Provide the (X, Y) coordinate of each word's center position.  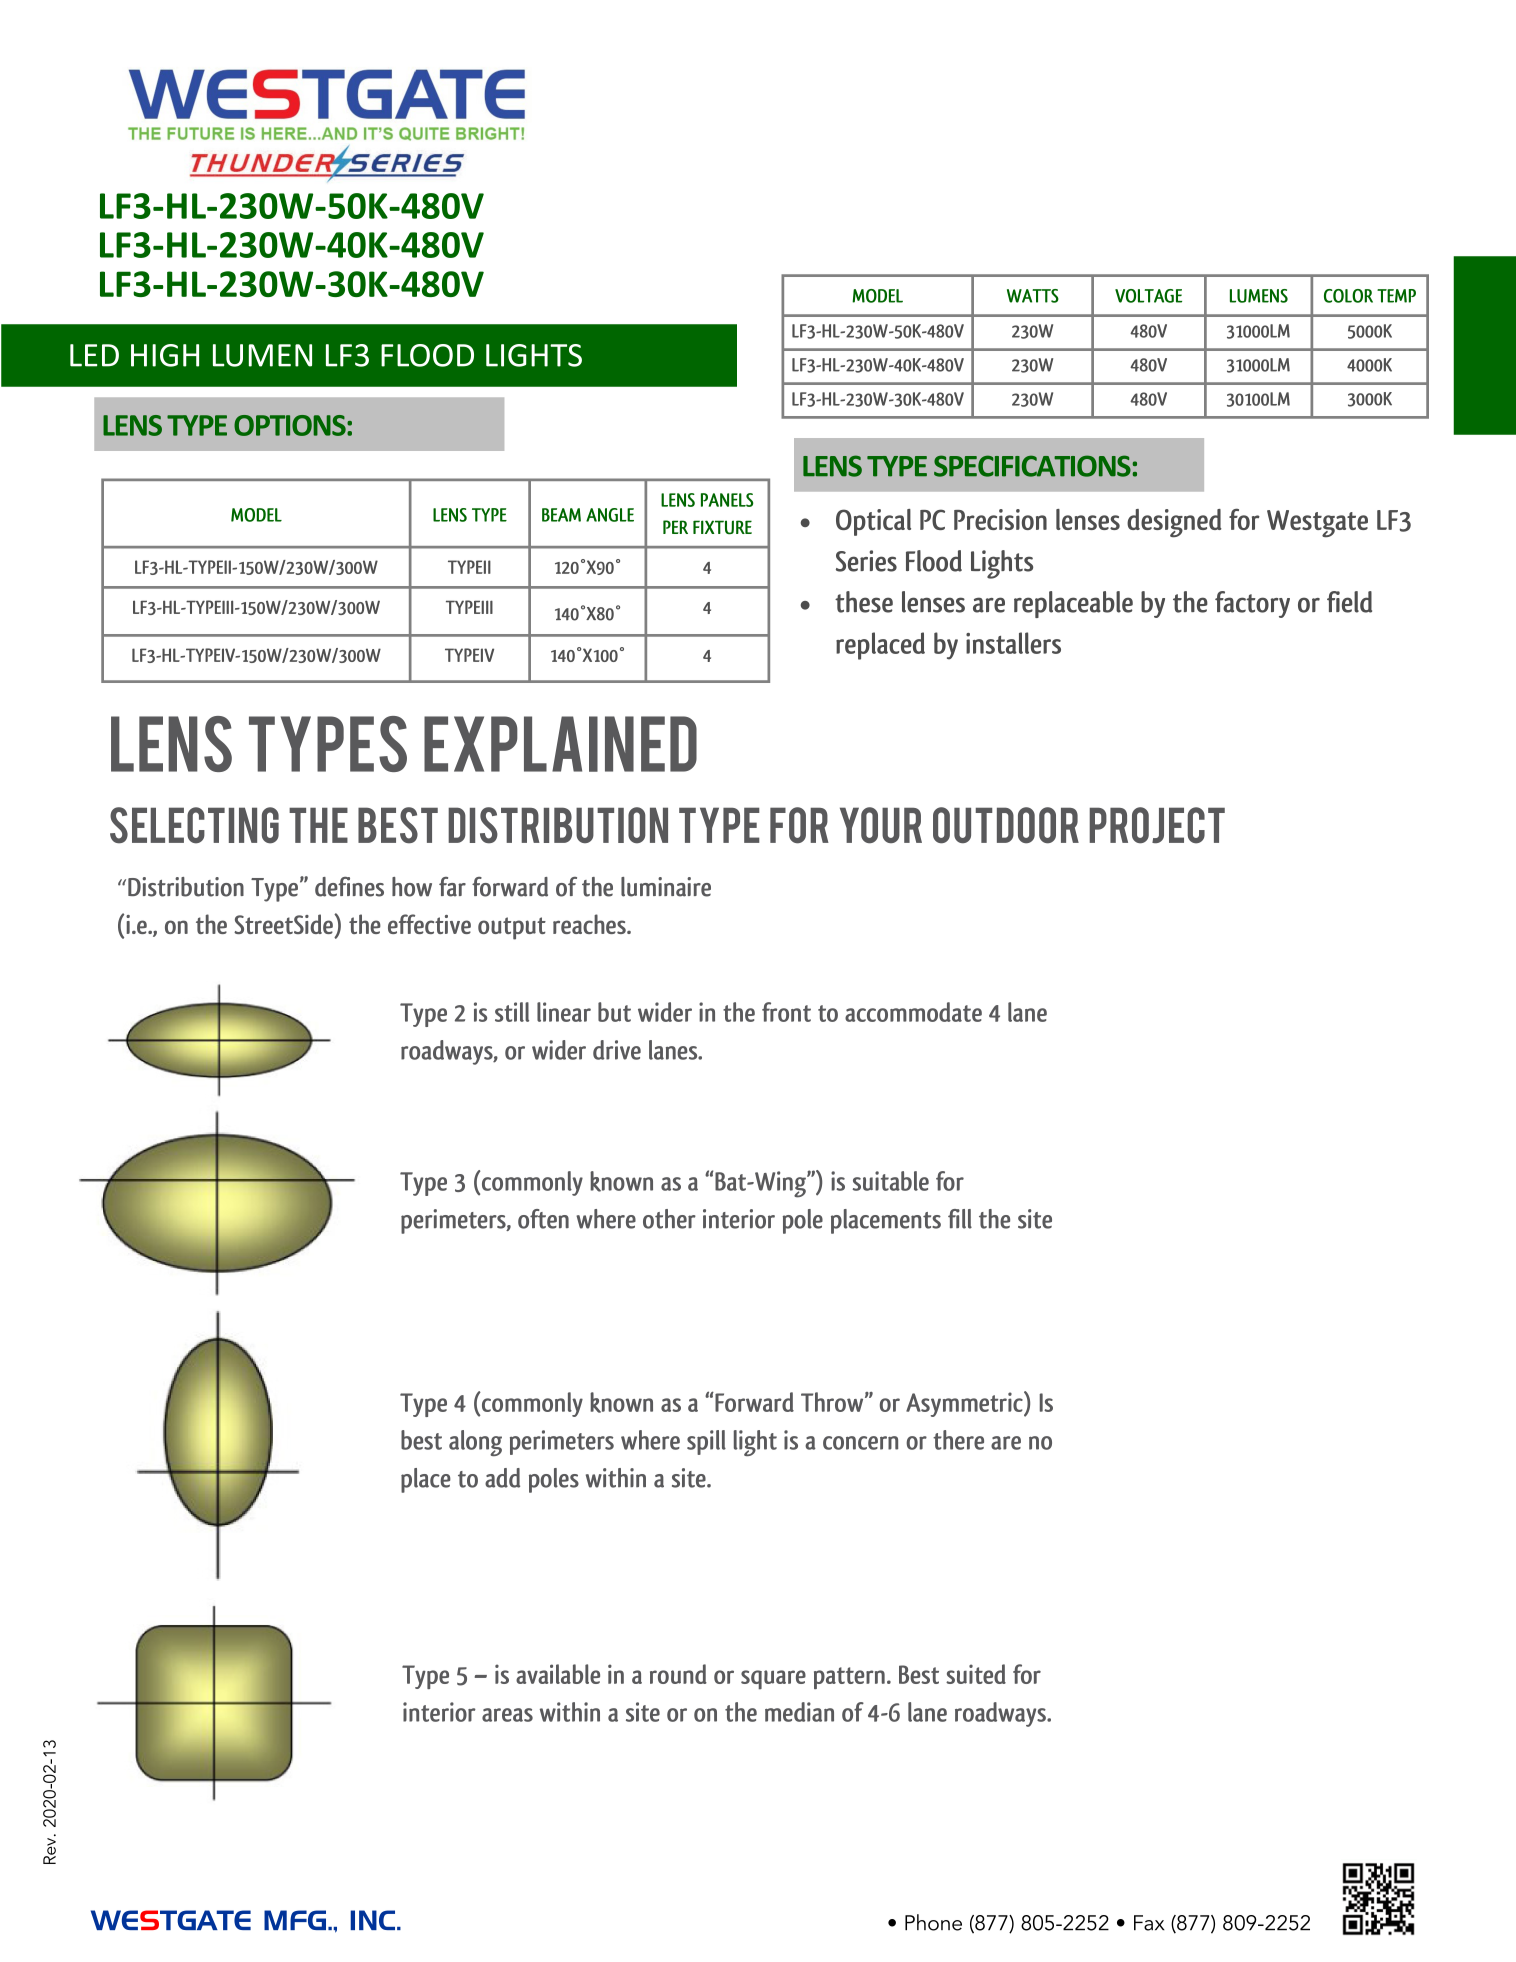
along (475, 1443)
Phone (933, 1922)
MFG (296, 1920)
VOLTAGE (1148, 296)
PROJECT (1157, 825)
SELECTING (194, 825)
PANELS (727, 500)
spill (706, 1442)
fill (960, 1219)
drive (617, 1050)
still (512, 1012)
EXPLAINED (560, 744)
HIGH (165, 355)
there (958, 1440)
